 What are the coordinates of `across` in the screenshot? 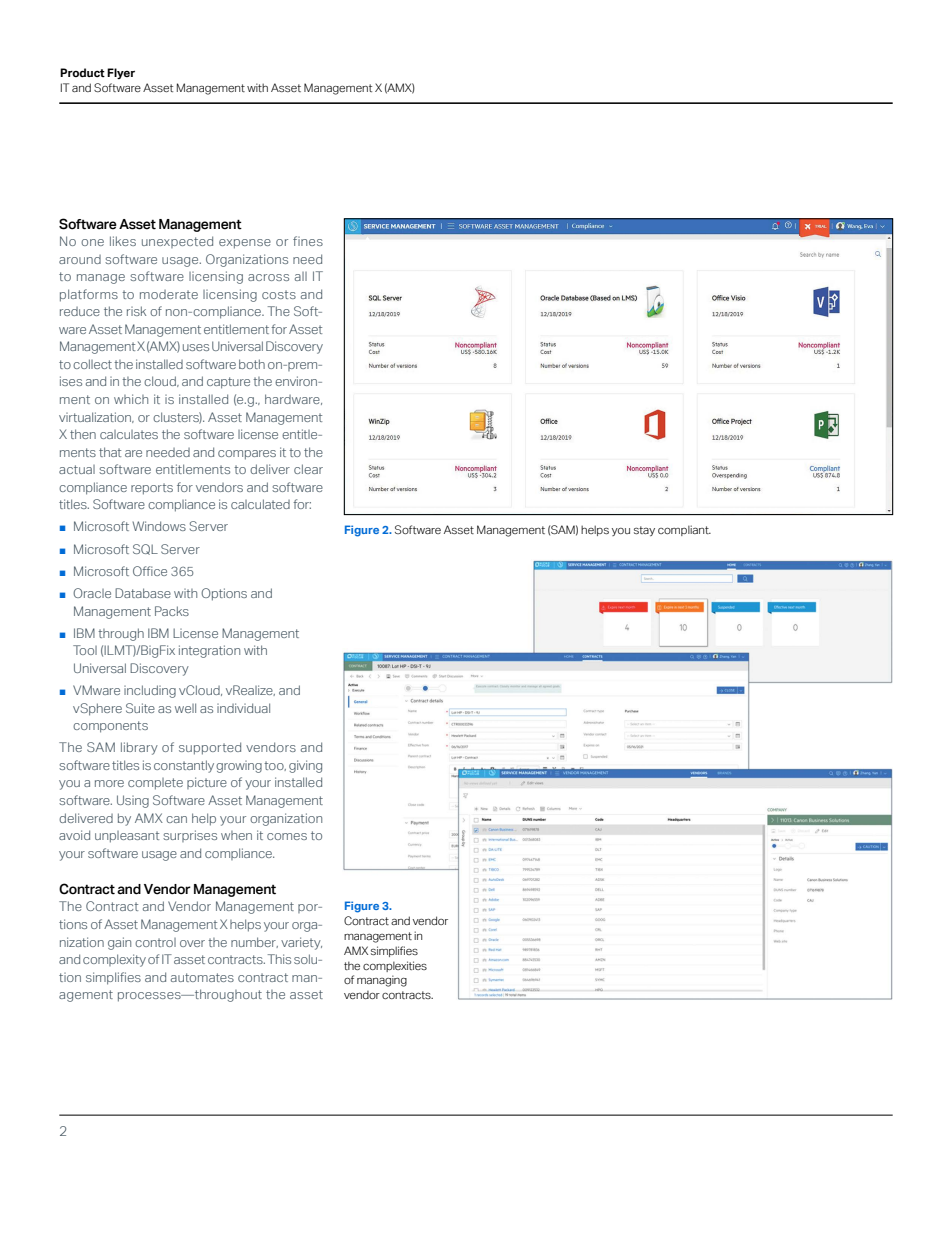 It's located at (268, 277).
